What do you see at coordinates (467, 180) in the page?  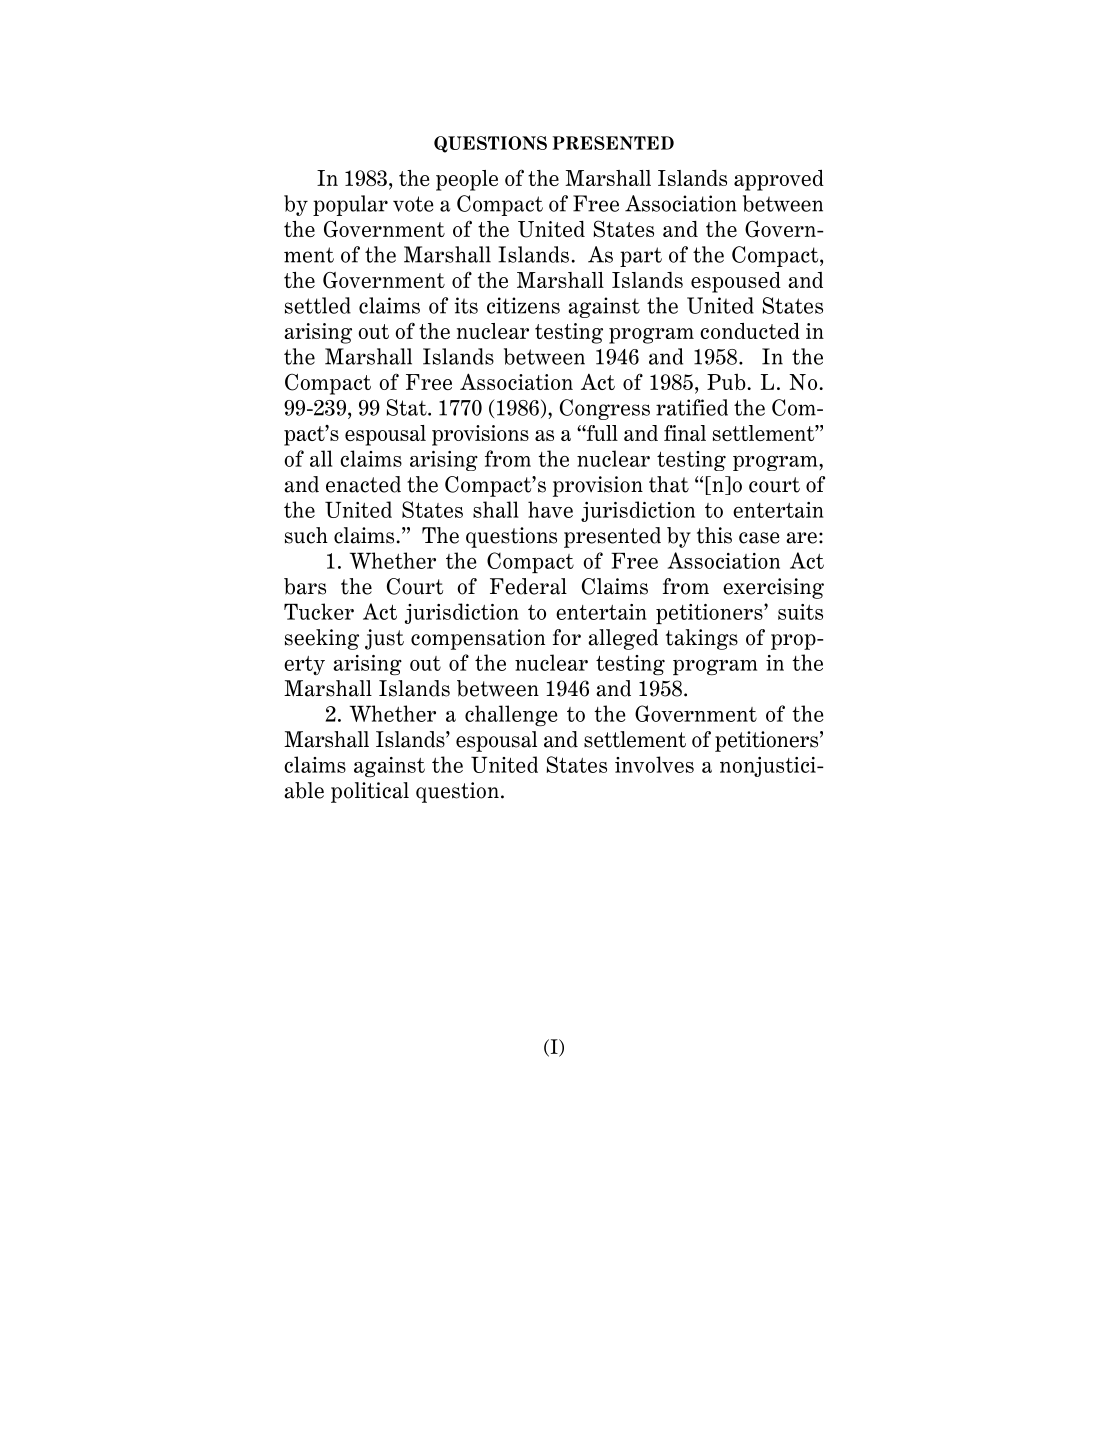 I see `people` at bounding box center [467, 180].
